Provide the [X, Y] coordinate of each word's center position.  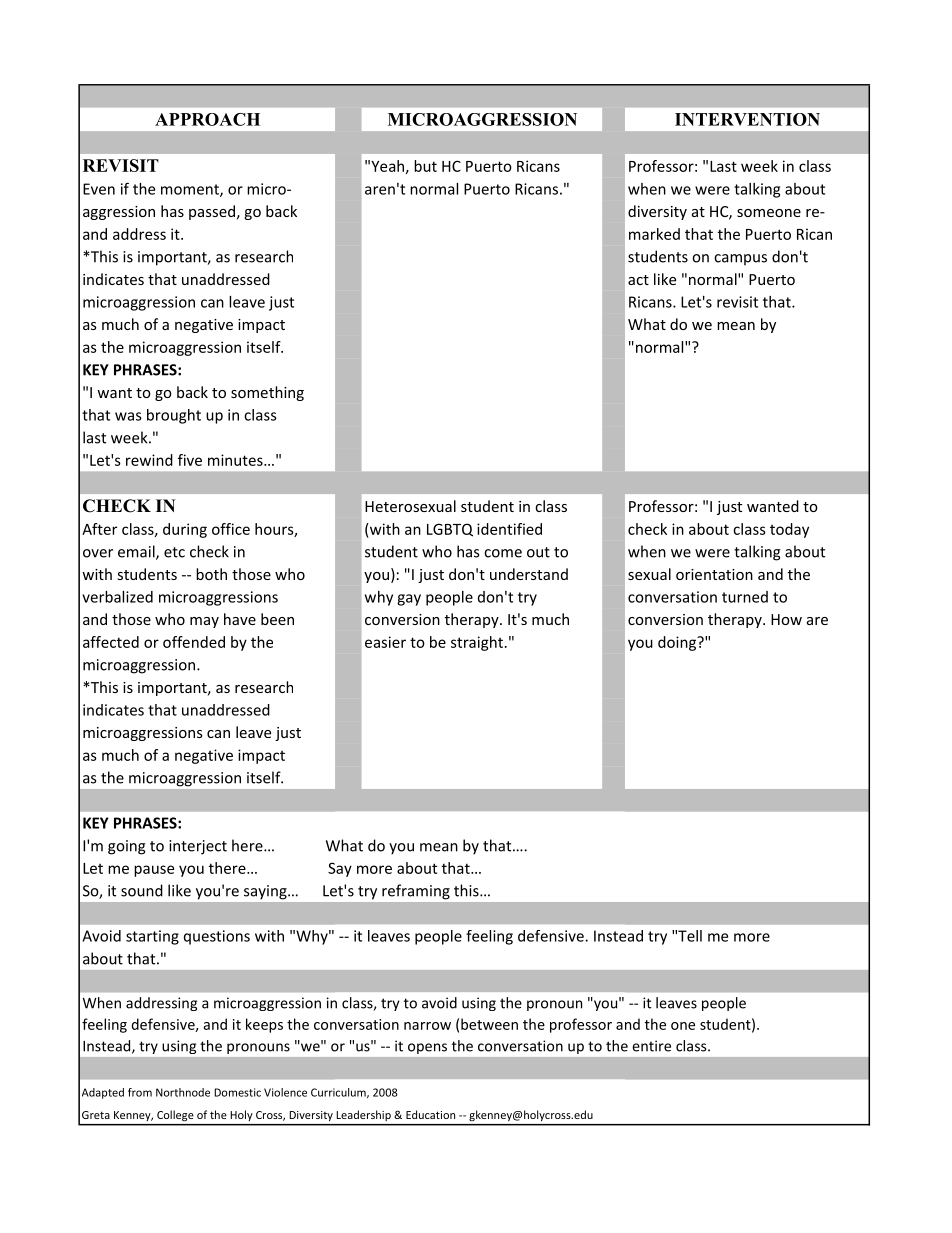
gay [409, 600]
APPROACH [207, 119]
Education [430, 1114]
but [425, 166]
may [204, 622]
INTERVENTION [747, 119]
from [140, 1092]
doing [678, 643]
